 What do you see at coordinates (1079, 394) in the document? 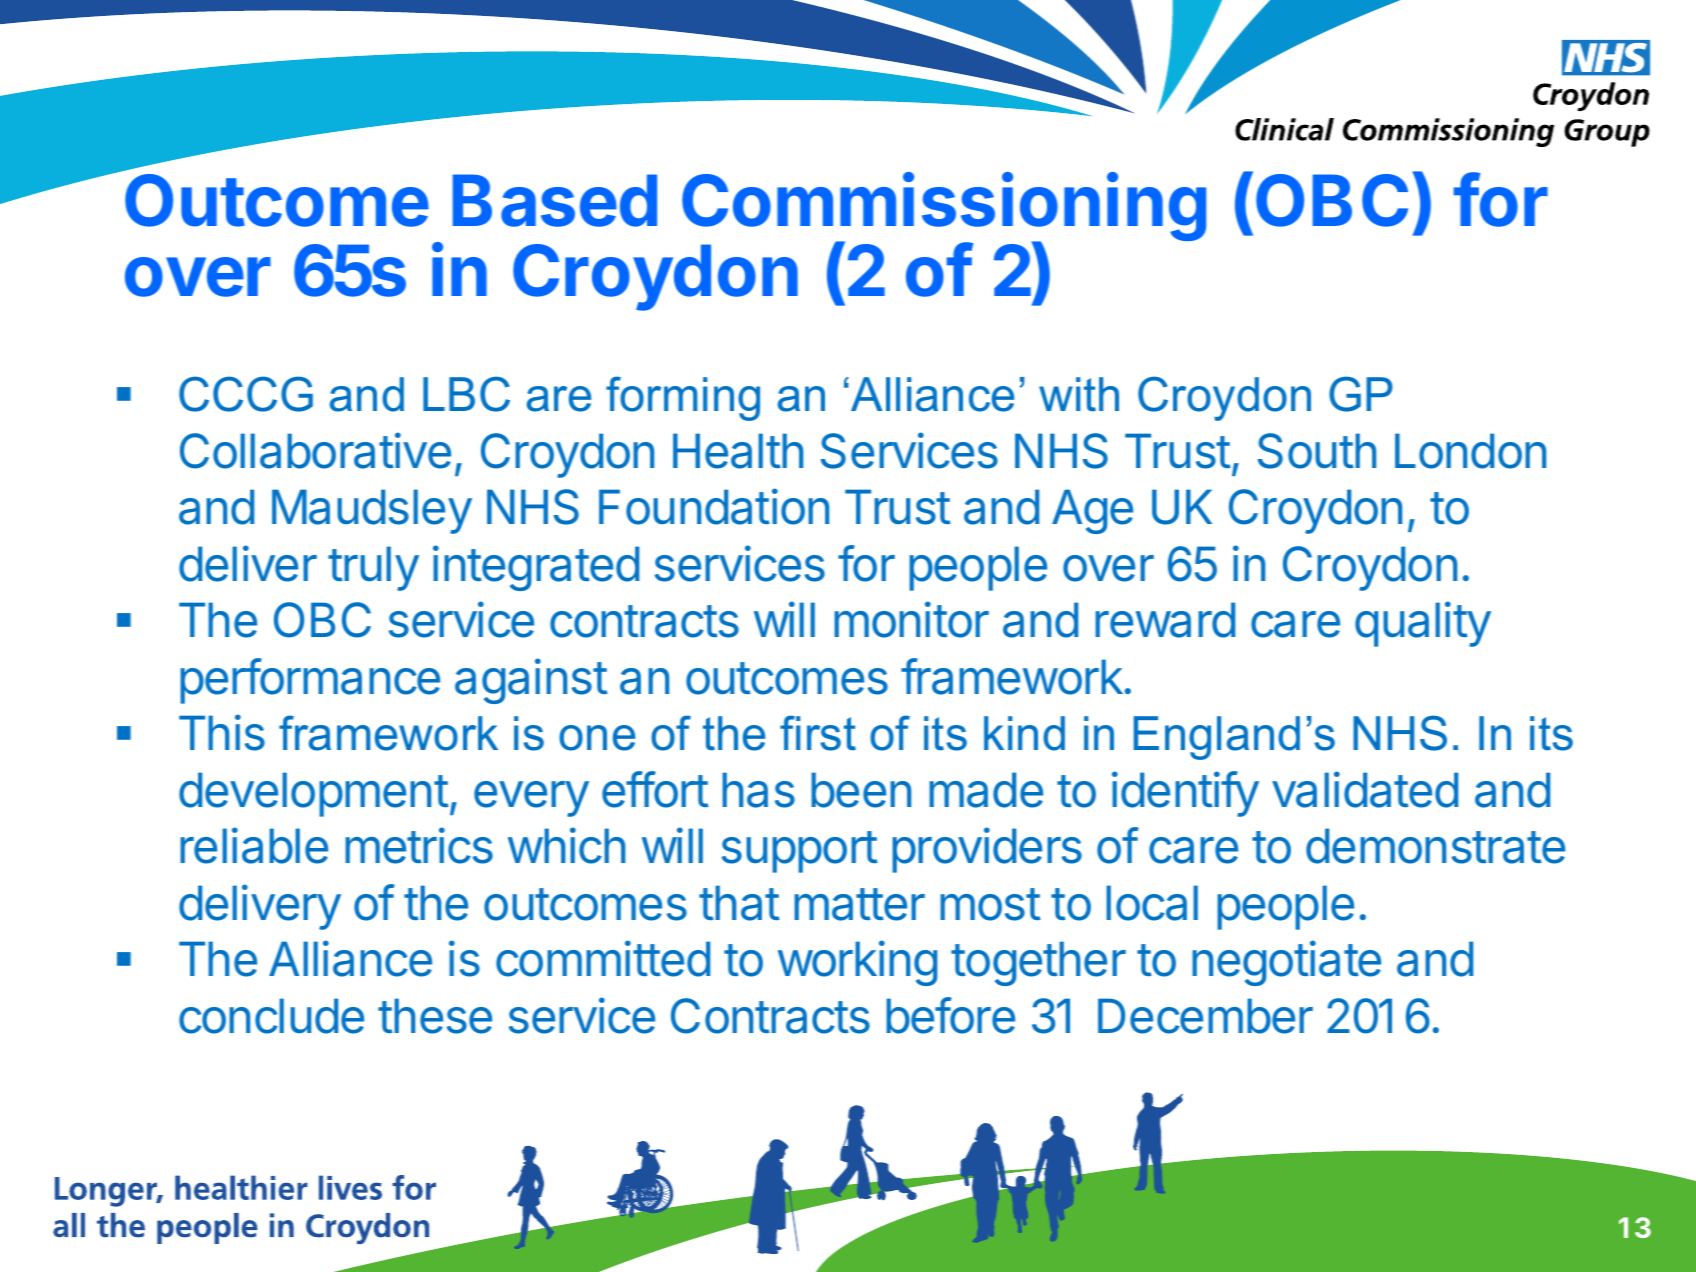
I see `with` at bounding box center [1079, 394].
